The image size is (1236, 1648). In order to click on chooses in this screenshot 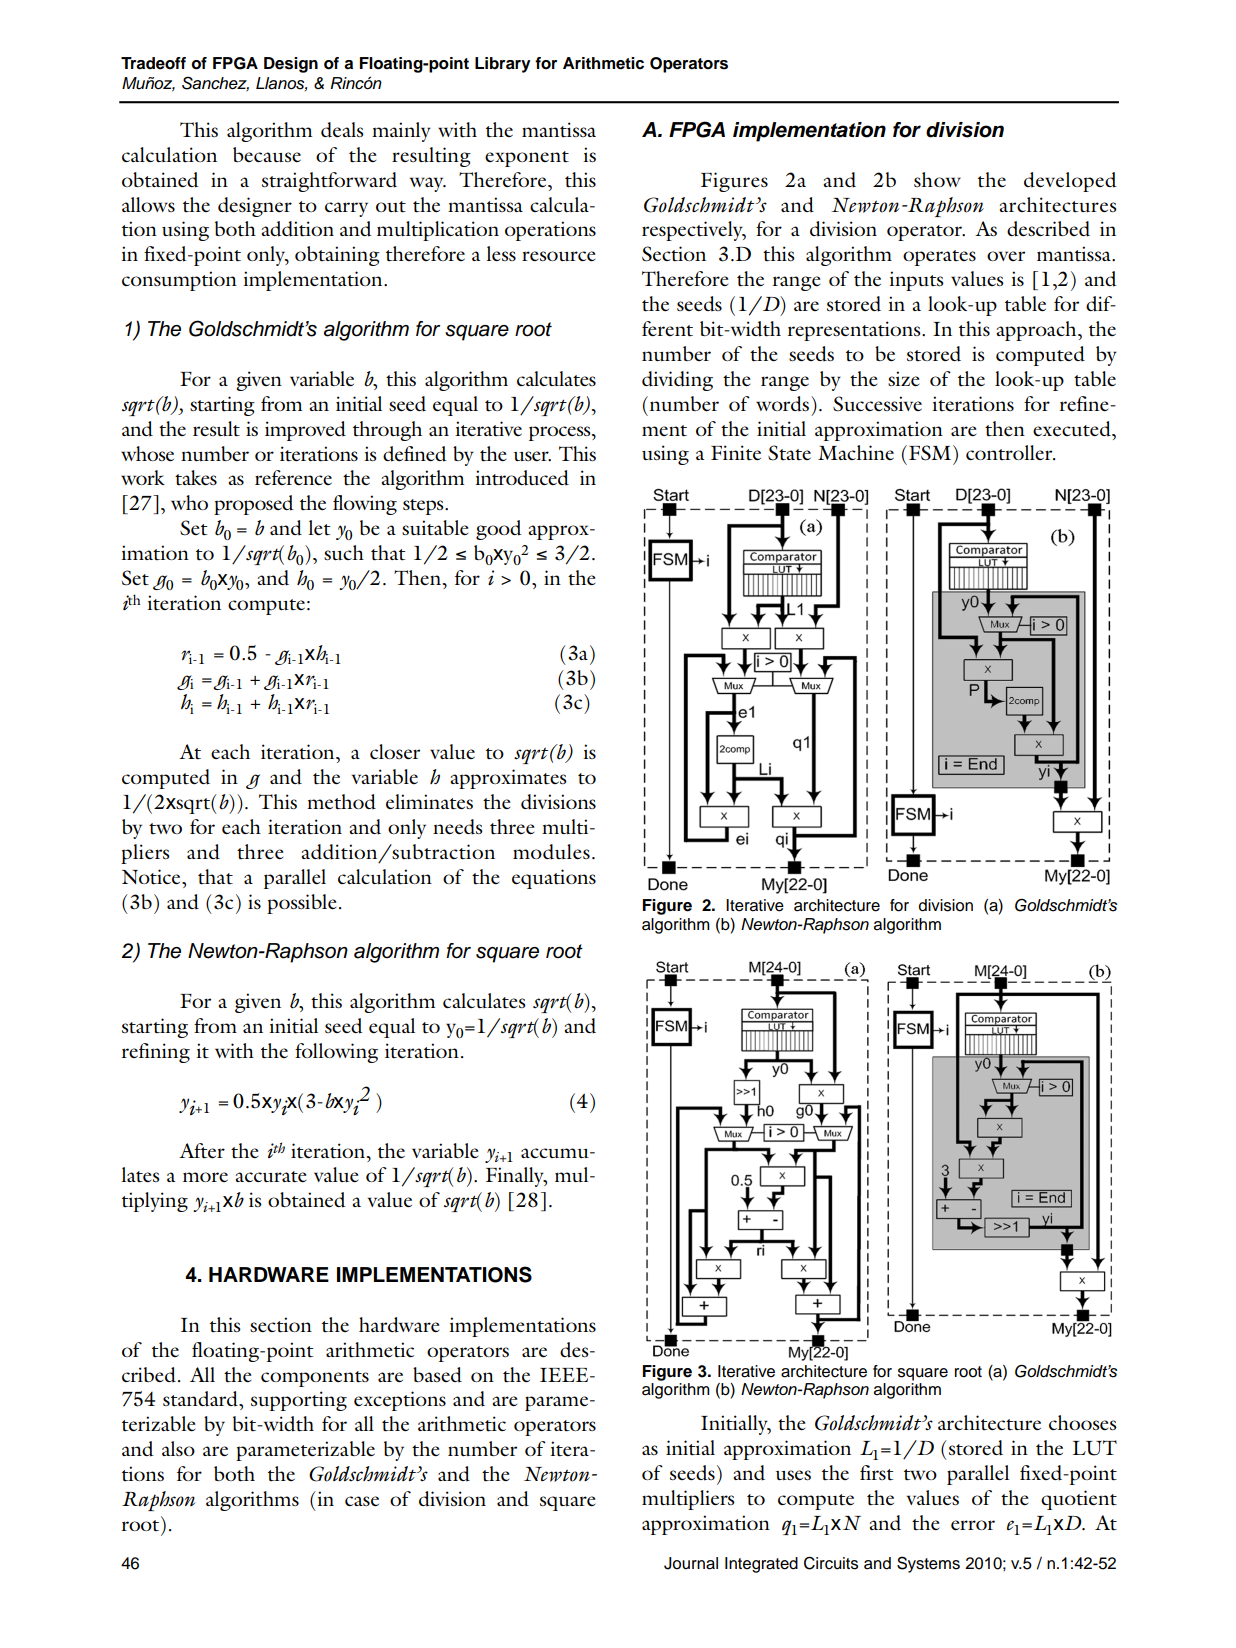, I will do `click(1083, 1422)`.
